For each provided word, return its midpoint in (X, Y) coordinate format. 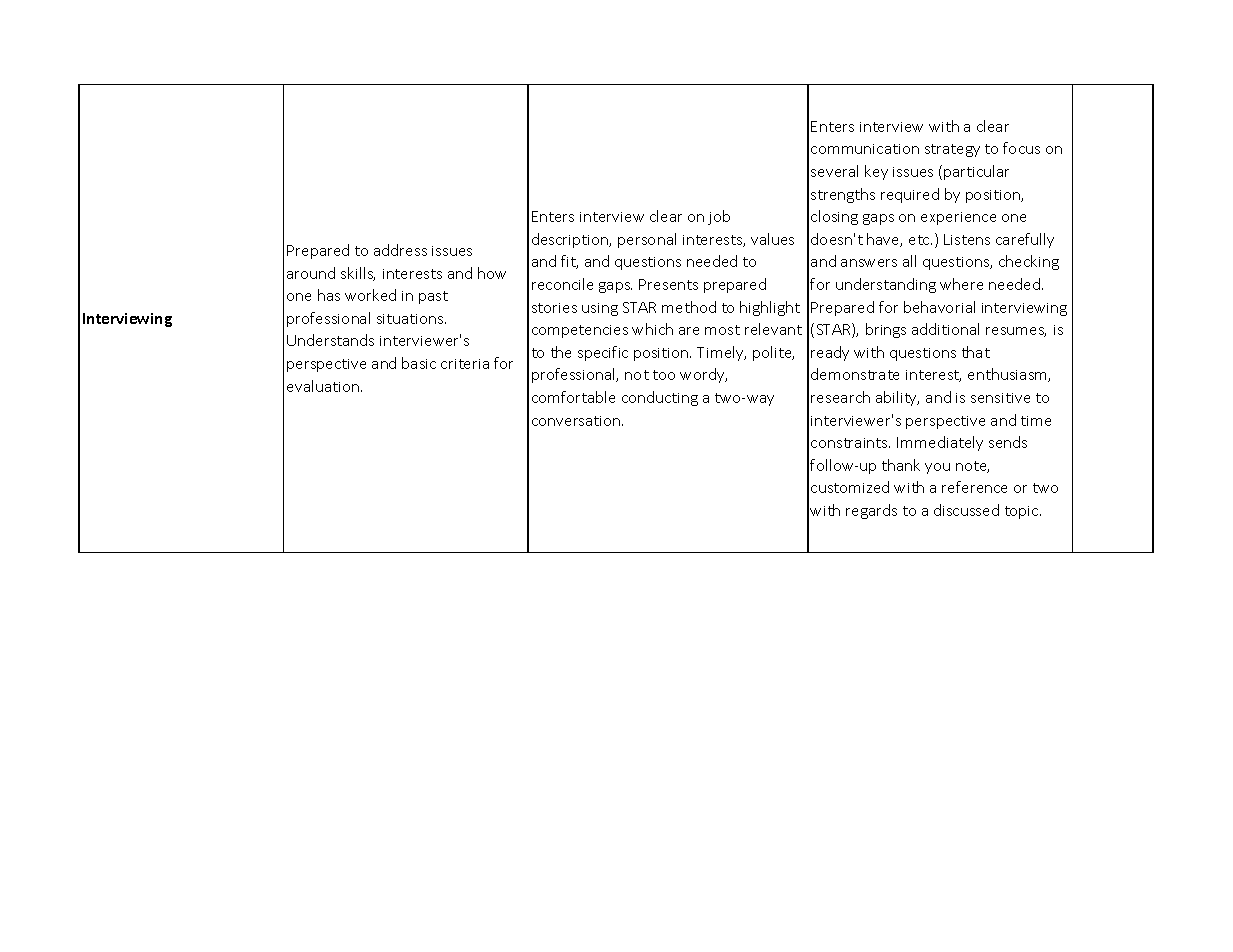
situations (411, 319)
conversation (577, 421)
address (400, 250)
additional (945, 329)
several (834, 171)
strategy (952, 150)
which (652, 329)
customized (850, 487)
